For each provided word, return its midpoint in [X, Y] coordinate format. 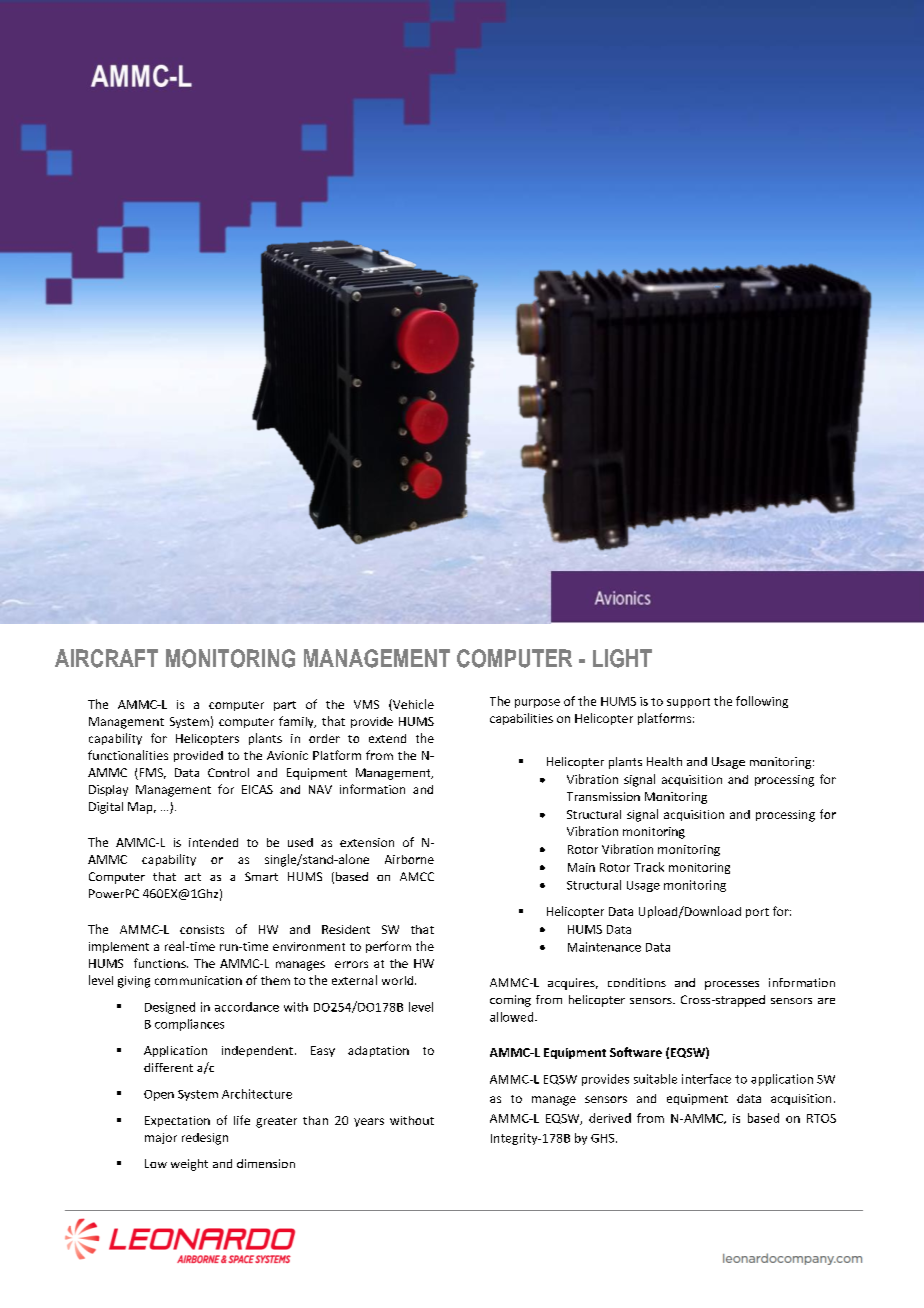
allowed [513, 1017]
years [369, 1122]
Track [649, 867]
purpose [537, 703]
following [762, 702]
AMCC [417, 876]
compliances [189, 1025]
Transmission [603, 796]
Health [664, 761]
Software [636, 1052]
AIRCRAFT [106, 658]
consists [202, 929]
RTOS [821, 1118]
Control [228, 772]
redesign [205, 1139]
